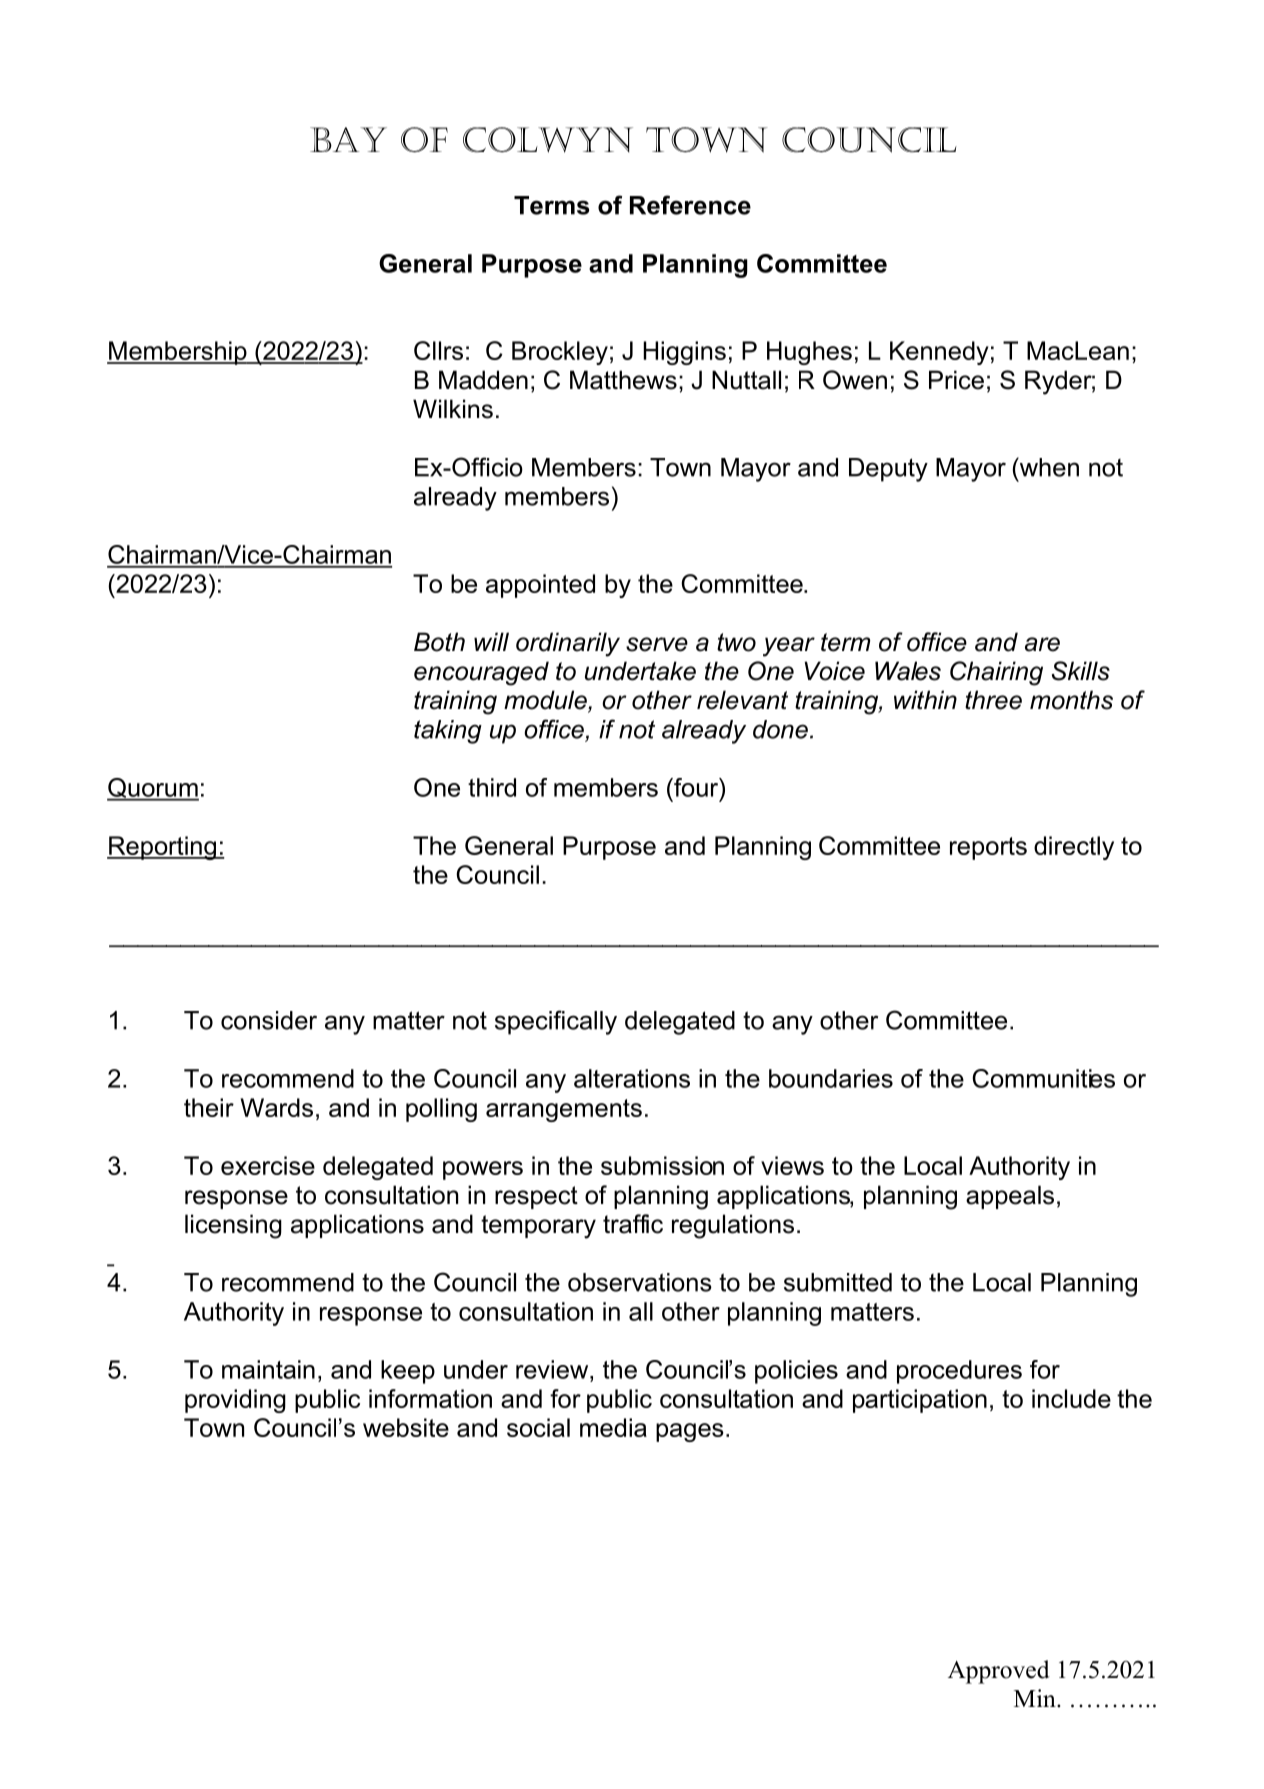 This screenshot has width=1264, height=1789. I want to click on Deputy, so click(888, 470).
